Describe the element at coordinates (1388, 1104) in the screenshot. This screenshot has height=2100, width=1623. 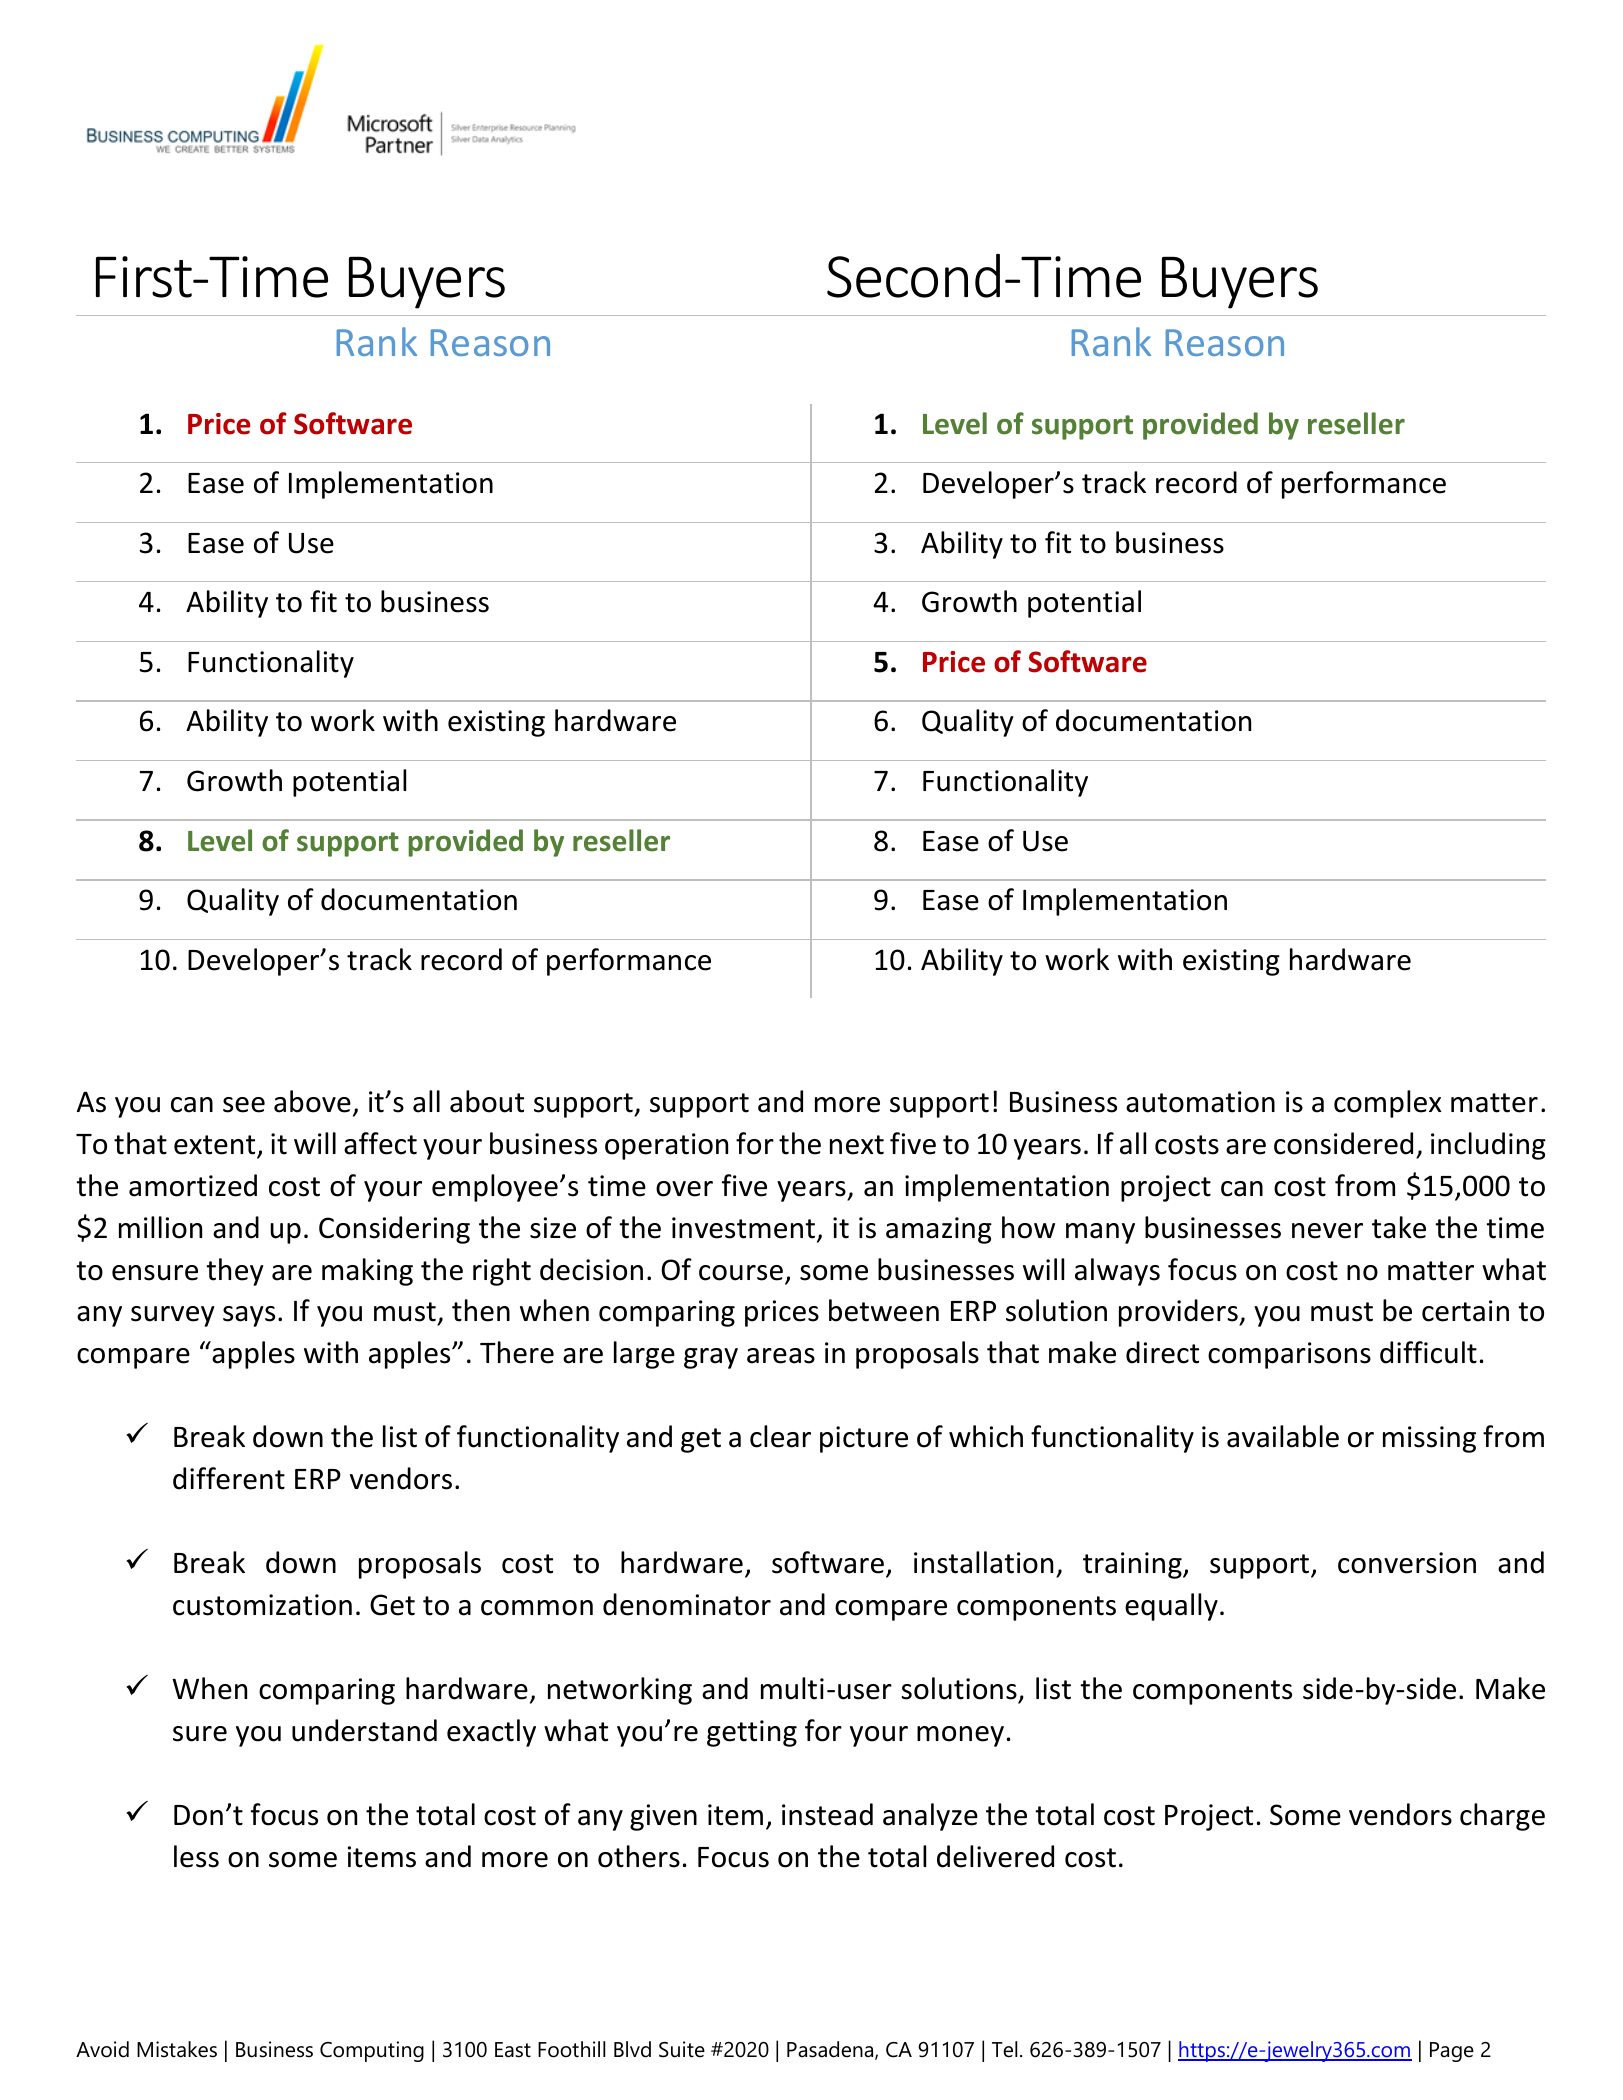
I see `complex` at that location.
